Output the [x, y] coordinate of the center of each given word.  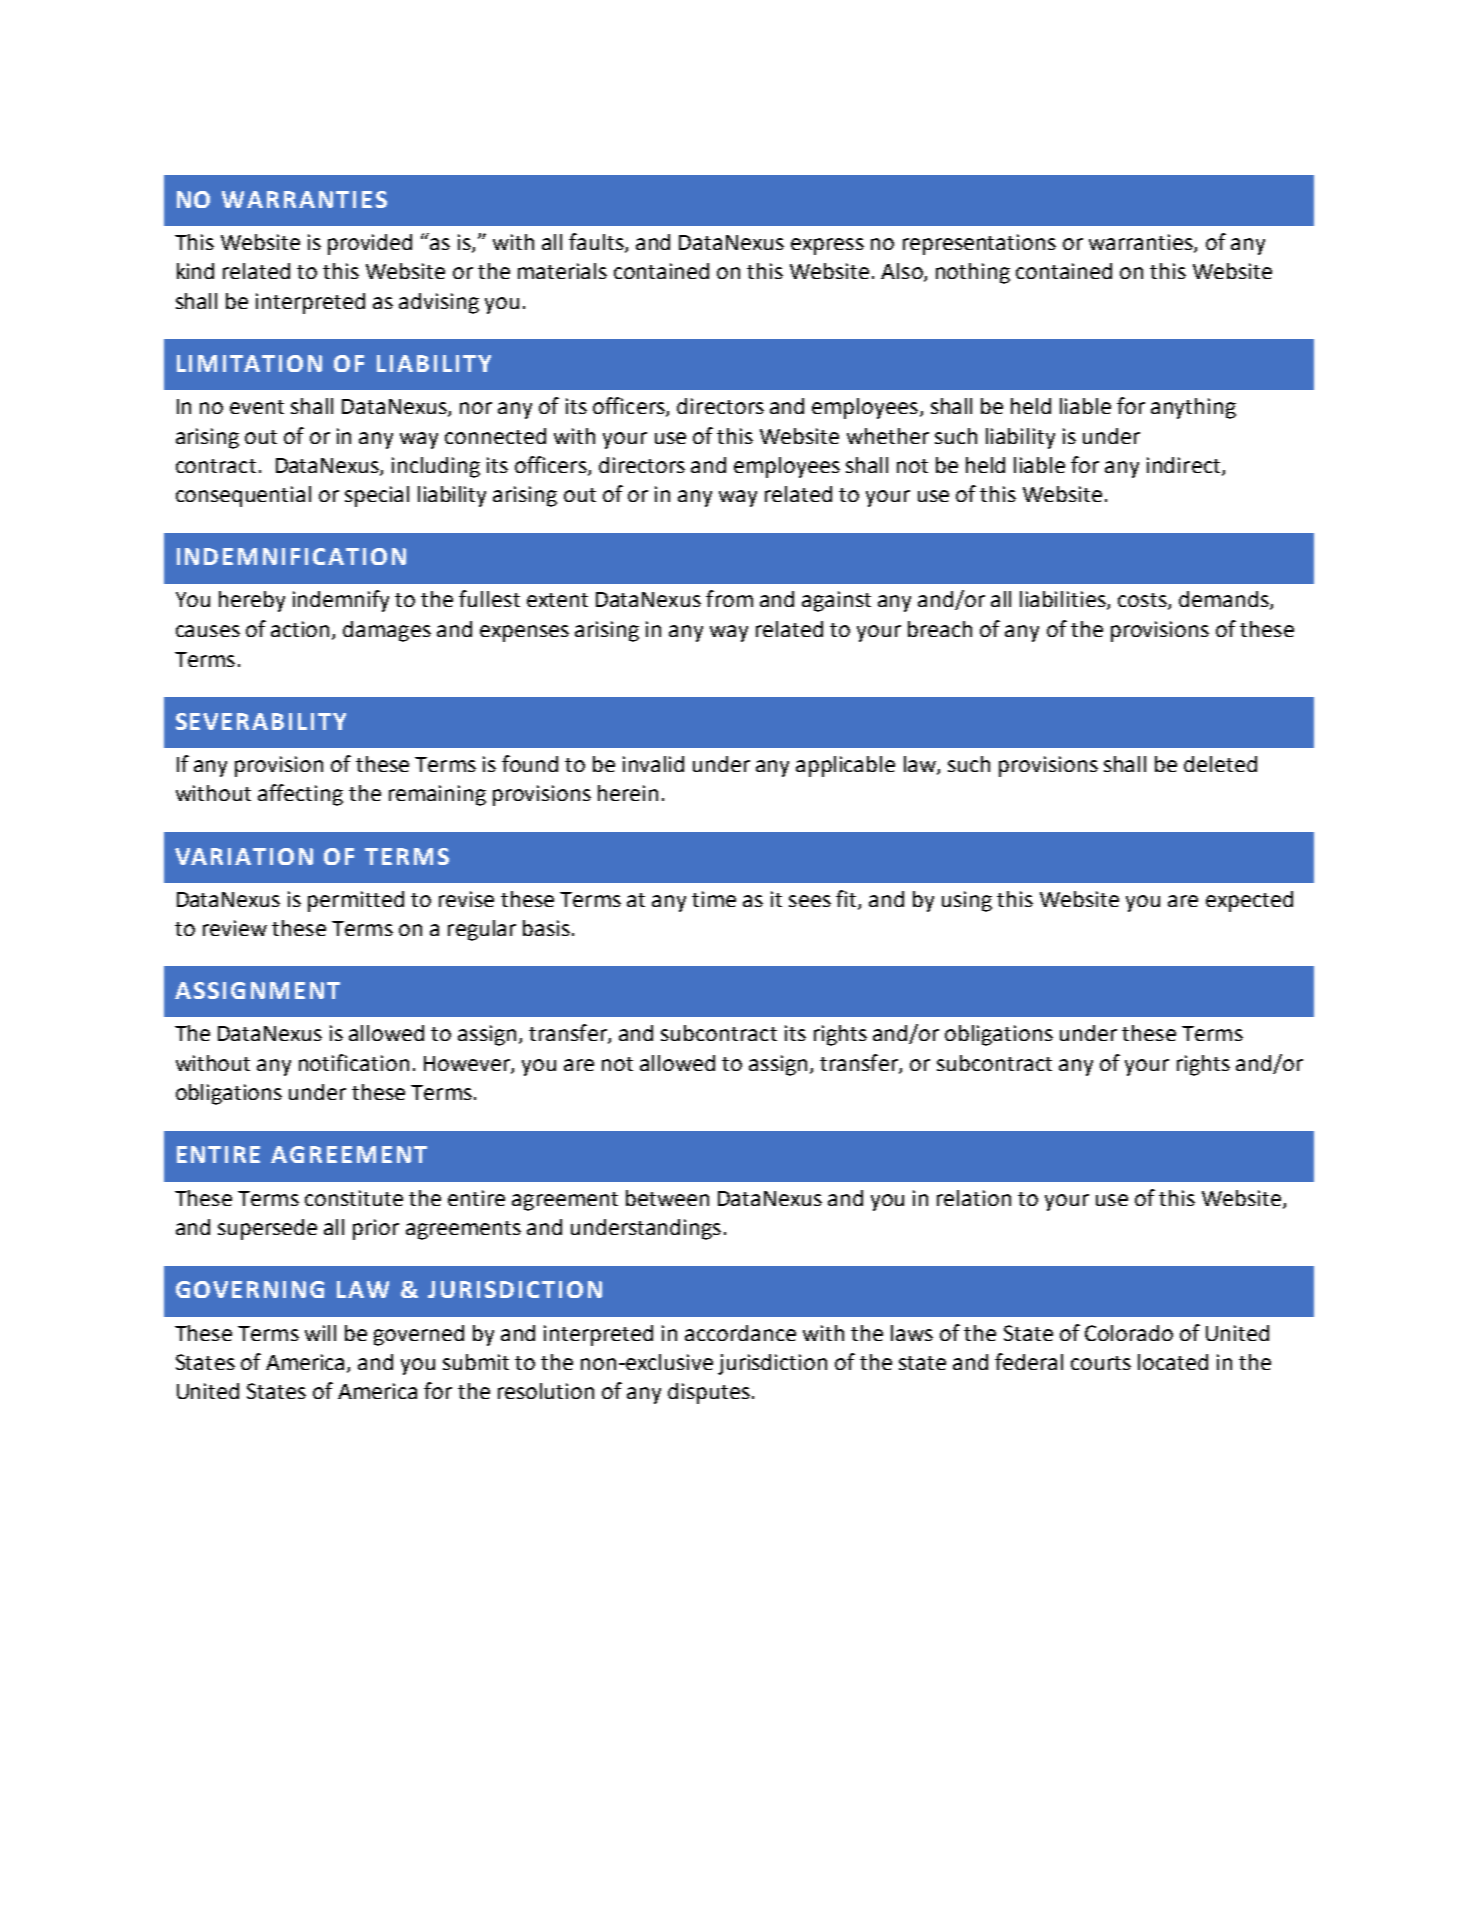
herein [628, 793]
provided [370, 244]
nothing [973, 273]
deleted [1220, 764]
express [827, 246]
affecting [300, 795]
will [320, 1333]
